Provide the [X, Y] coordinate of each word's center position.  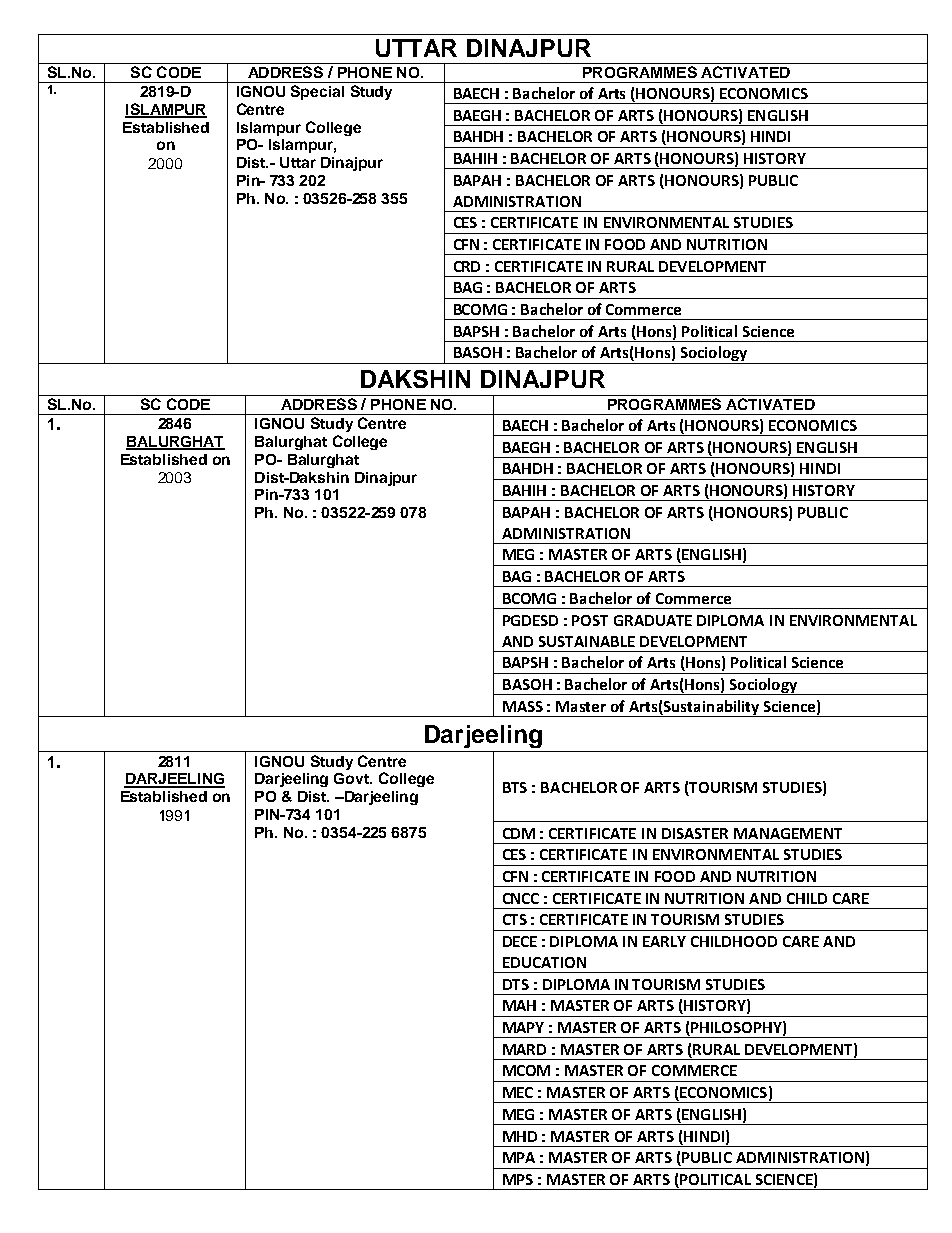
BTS [515, 787]
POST [590, 620]
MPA [519, 1157]
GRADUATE [653, 620]
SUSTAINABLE [587, 641]
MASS [523, 706]
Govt [353, 778]
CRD [467, 266]
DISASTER [695, 833]
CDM [519, 833]
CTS [515, 919]
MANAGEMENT [788, 833]
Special [317, 92]
